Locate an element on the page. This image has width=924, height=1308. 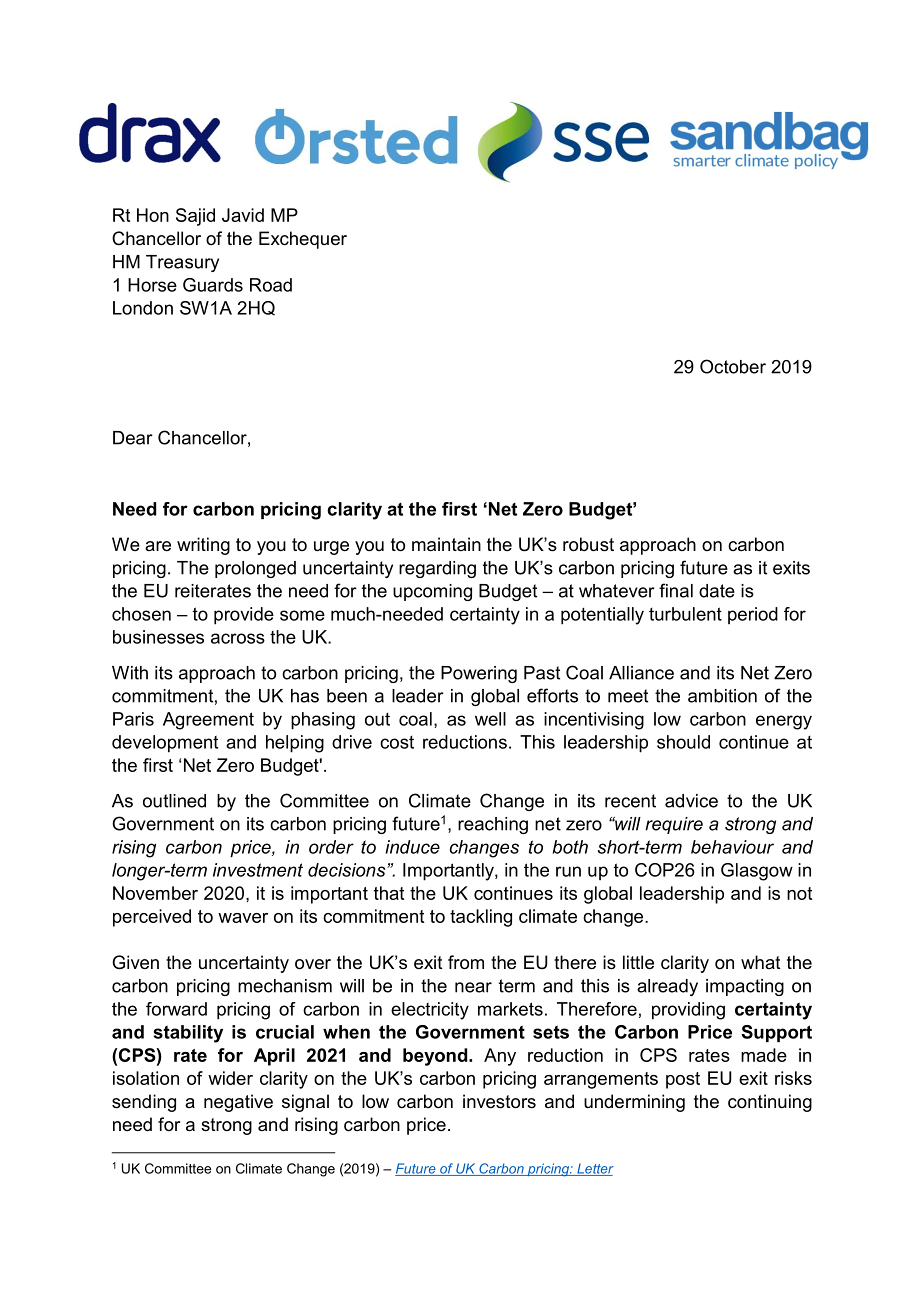
October is located at coordinates (733, 366).
